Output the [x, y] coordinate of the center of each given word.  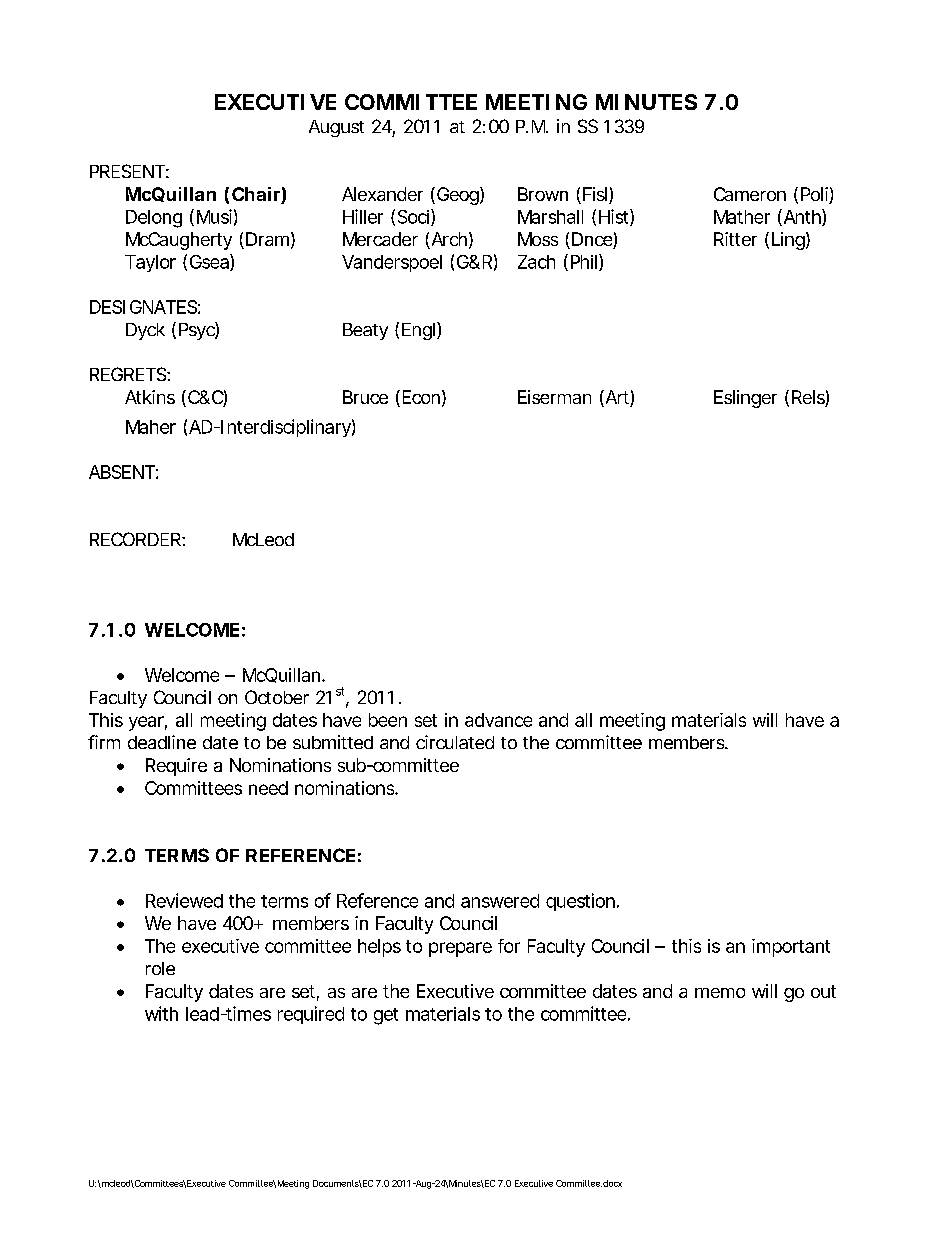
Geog [459, 196]
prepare [460, 949]
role [160, 968]
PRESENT [127, 171]
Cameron [750, 194]
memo [720, 993]
